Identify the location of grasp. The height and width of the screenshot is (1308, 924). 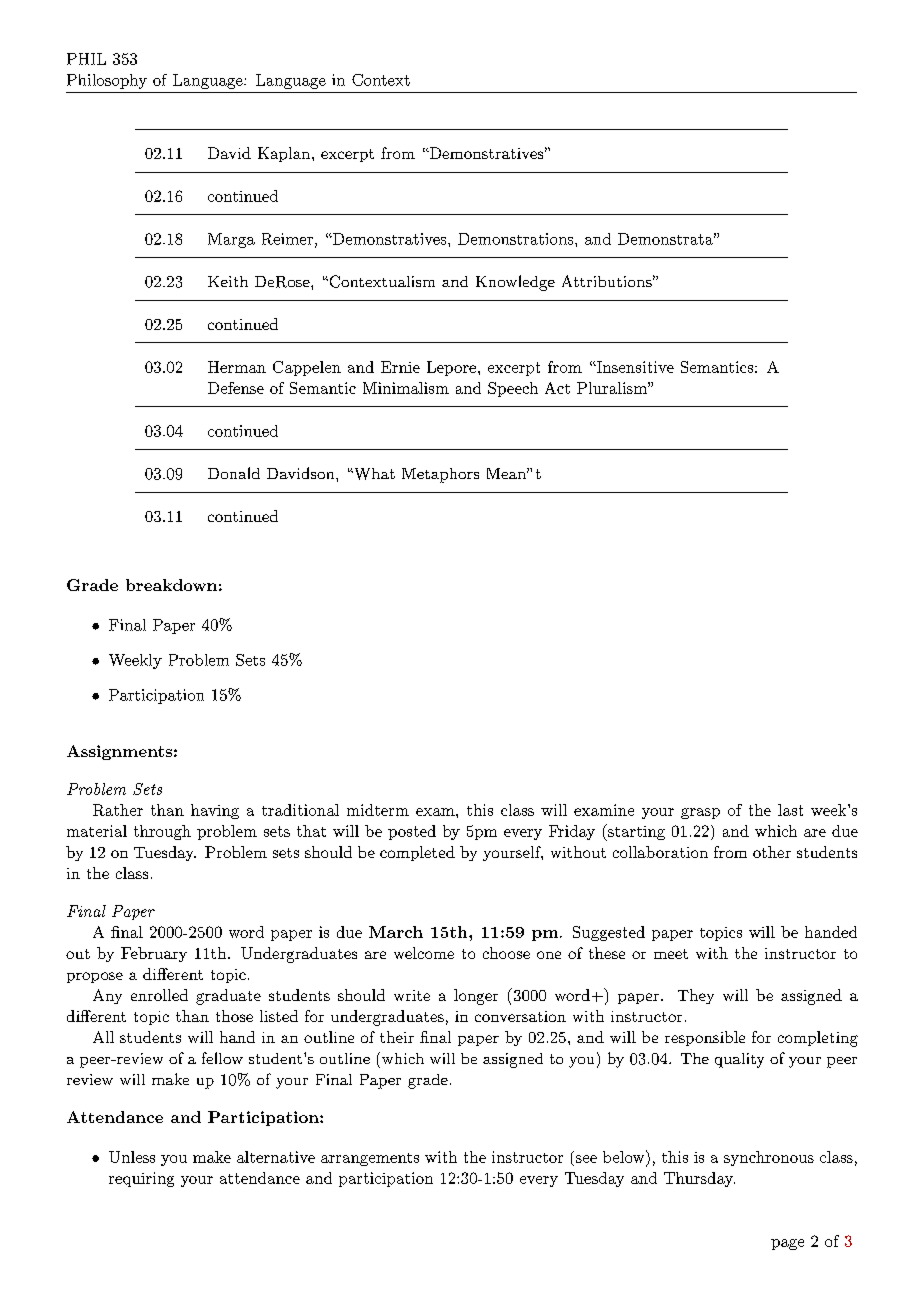
(700, 813).
